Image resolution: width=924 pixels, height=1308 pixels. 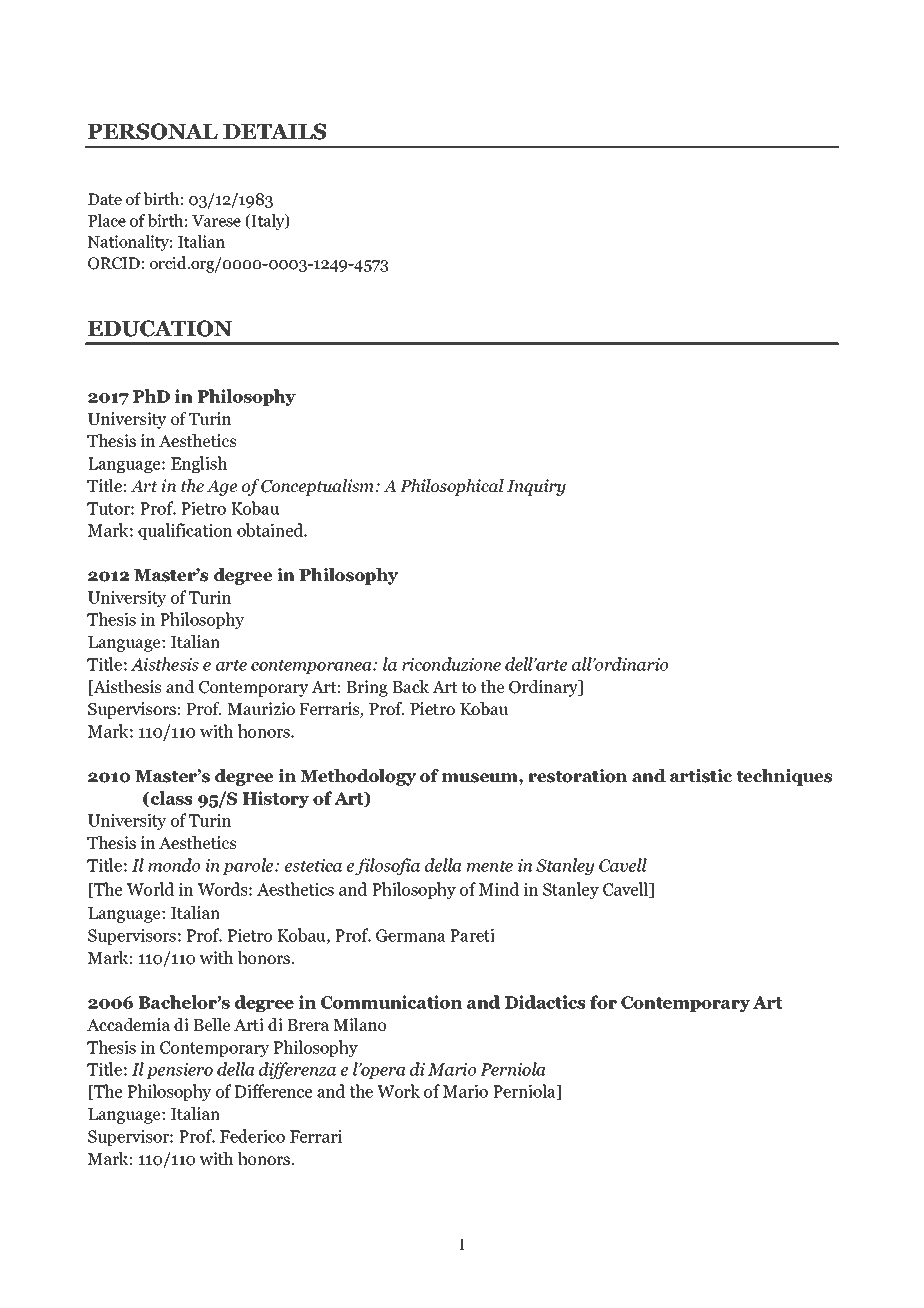 What do you see at coordinates (536, 487) in the document?
I see `Inquiry` at bounding box center [536, 487].
